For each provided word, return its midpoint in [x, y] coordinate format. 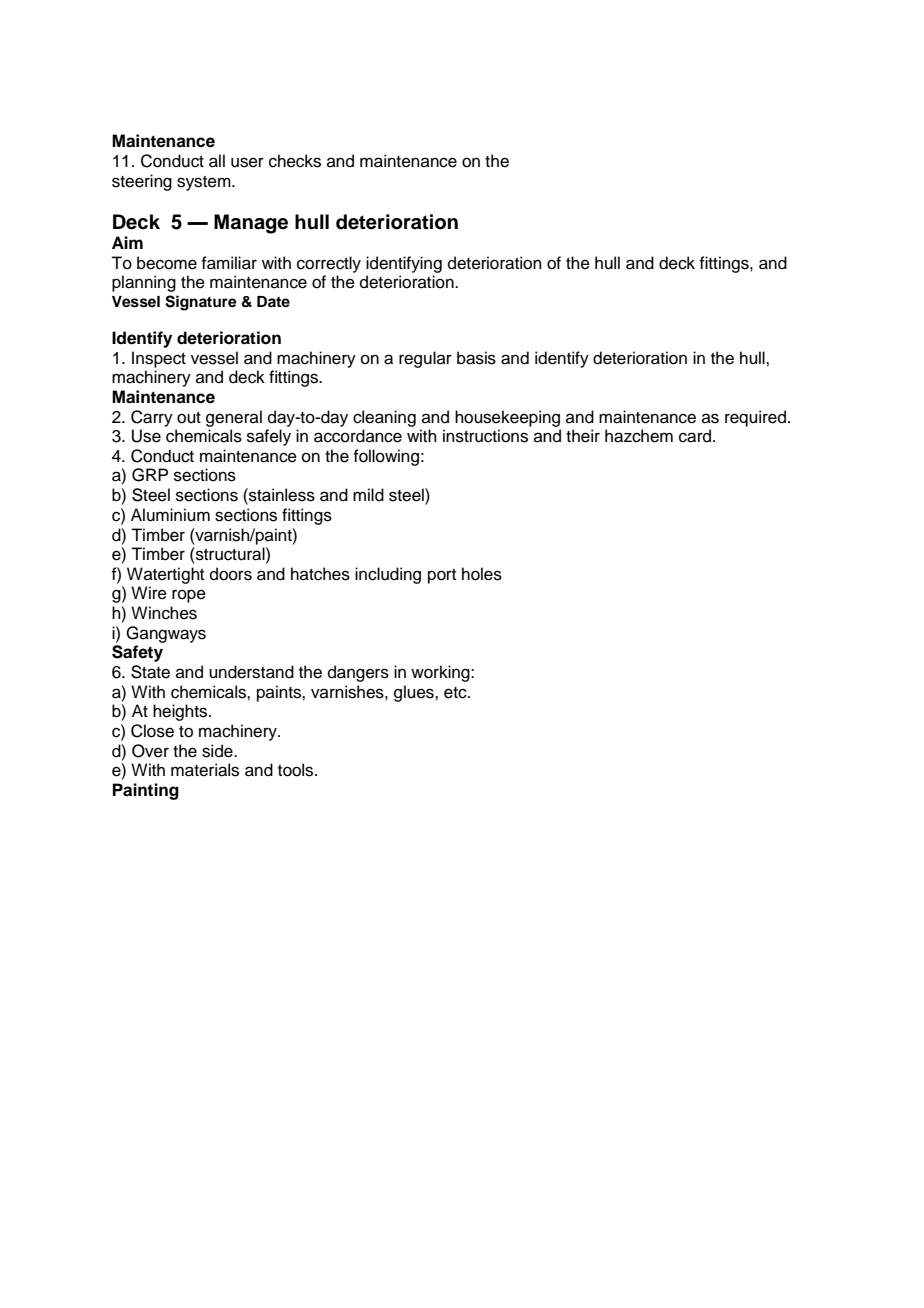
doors [231, 574]
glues [415, 693]
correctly [329, 264]
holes [482, 574]
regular [425, 359]
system [205, 183]
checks [295, 161]
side [218, 751]
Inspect [159, 359]
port [442, 576]
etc [456, 693]
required [755, 418]
